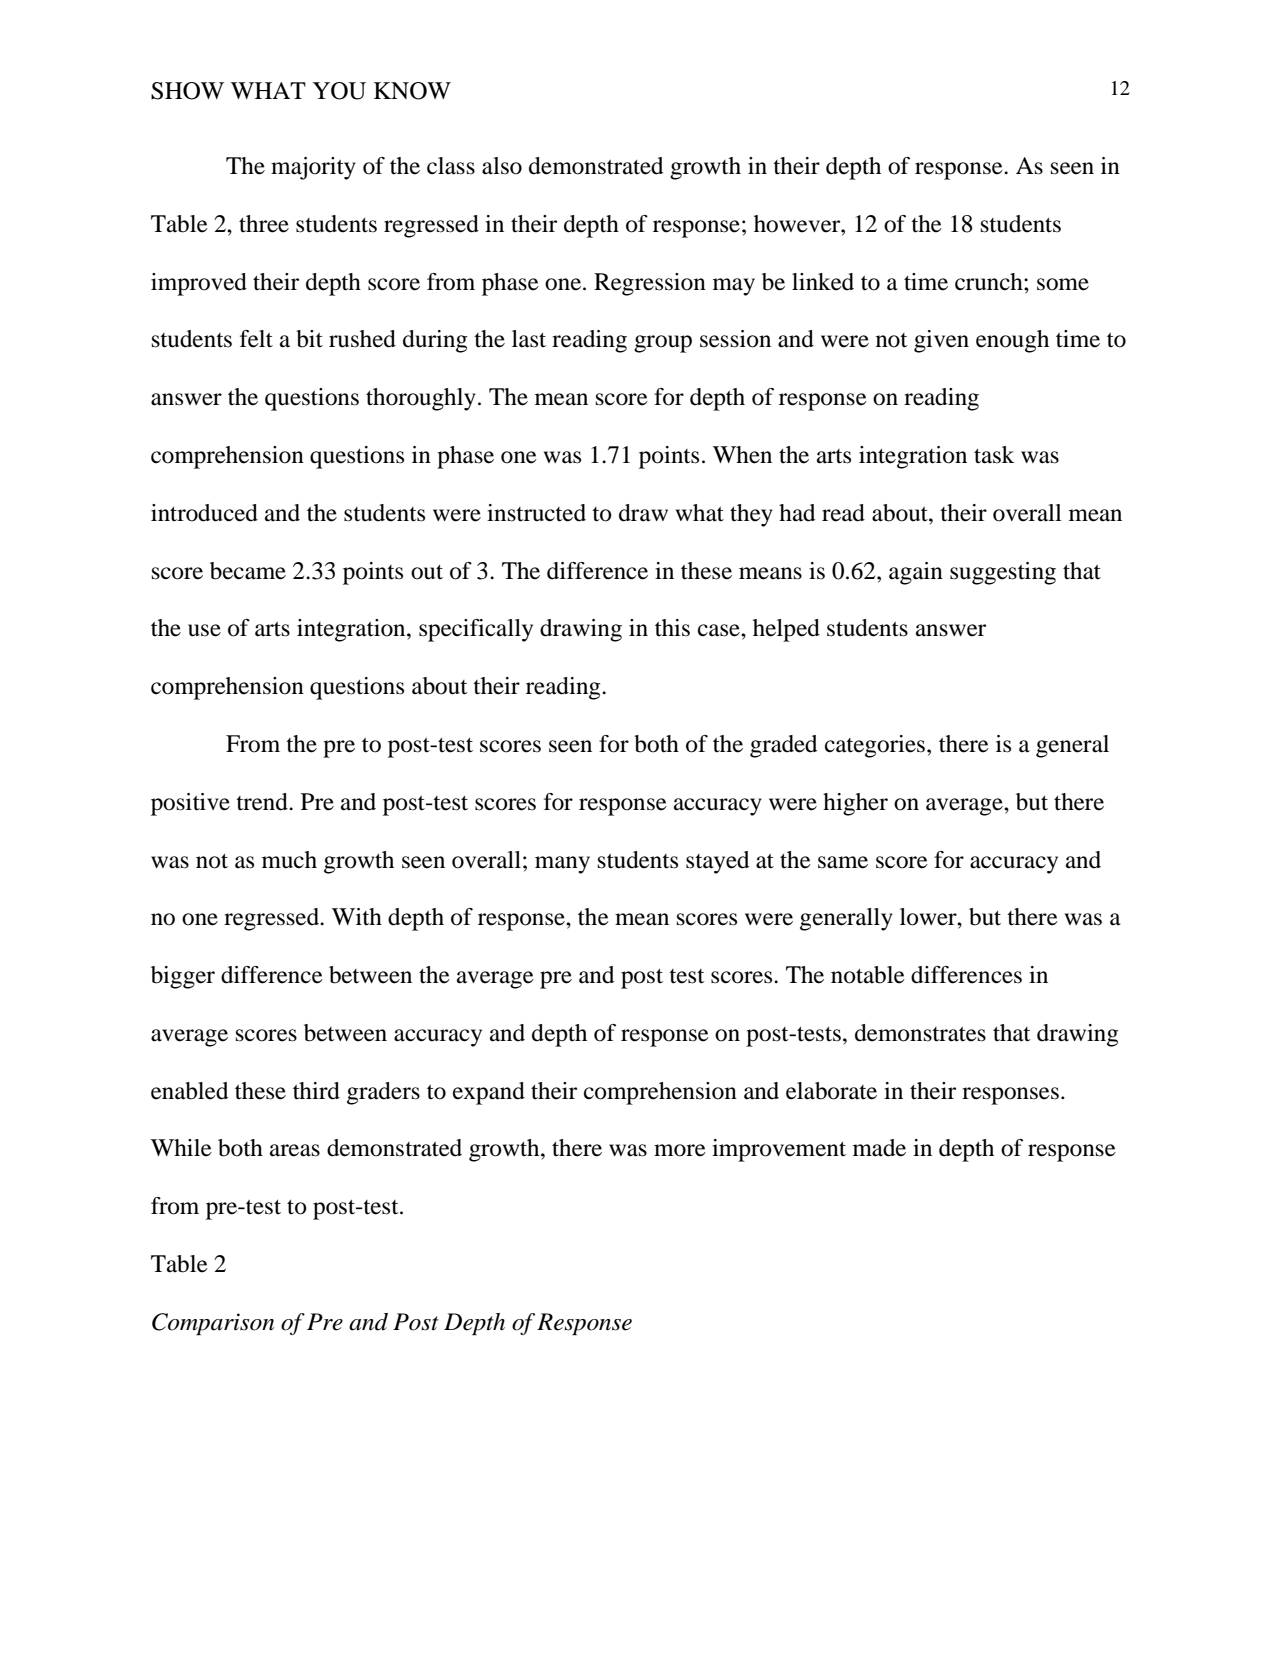 The width and height of the page is (1281, 1658). What do you see at coordinates (502, 166) in the page?
I see `also` at bounding box center [502, 166].
